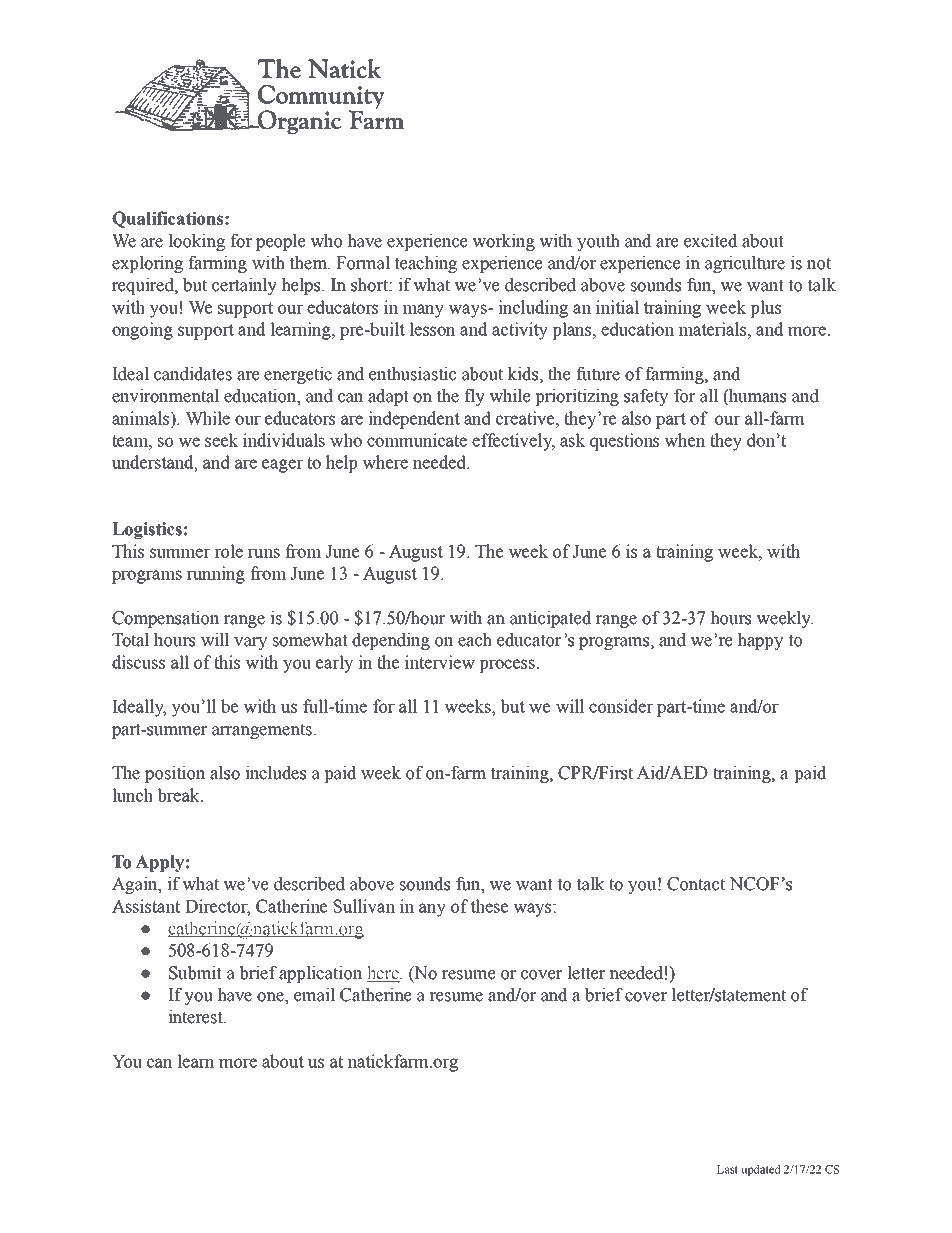 This screenshot has height=1233, width=952. What do you see at coordinates (503, 242) in the screenshot?
I see `working` at bounding box center [503, 242].
